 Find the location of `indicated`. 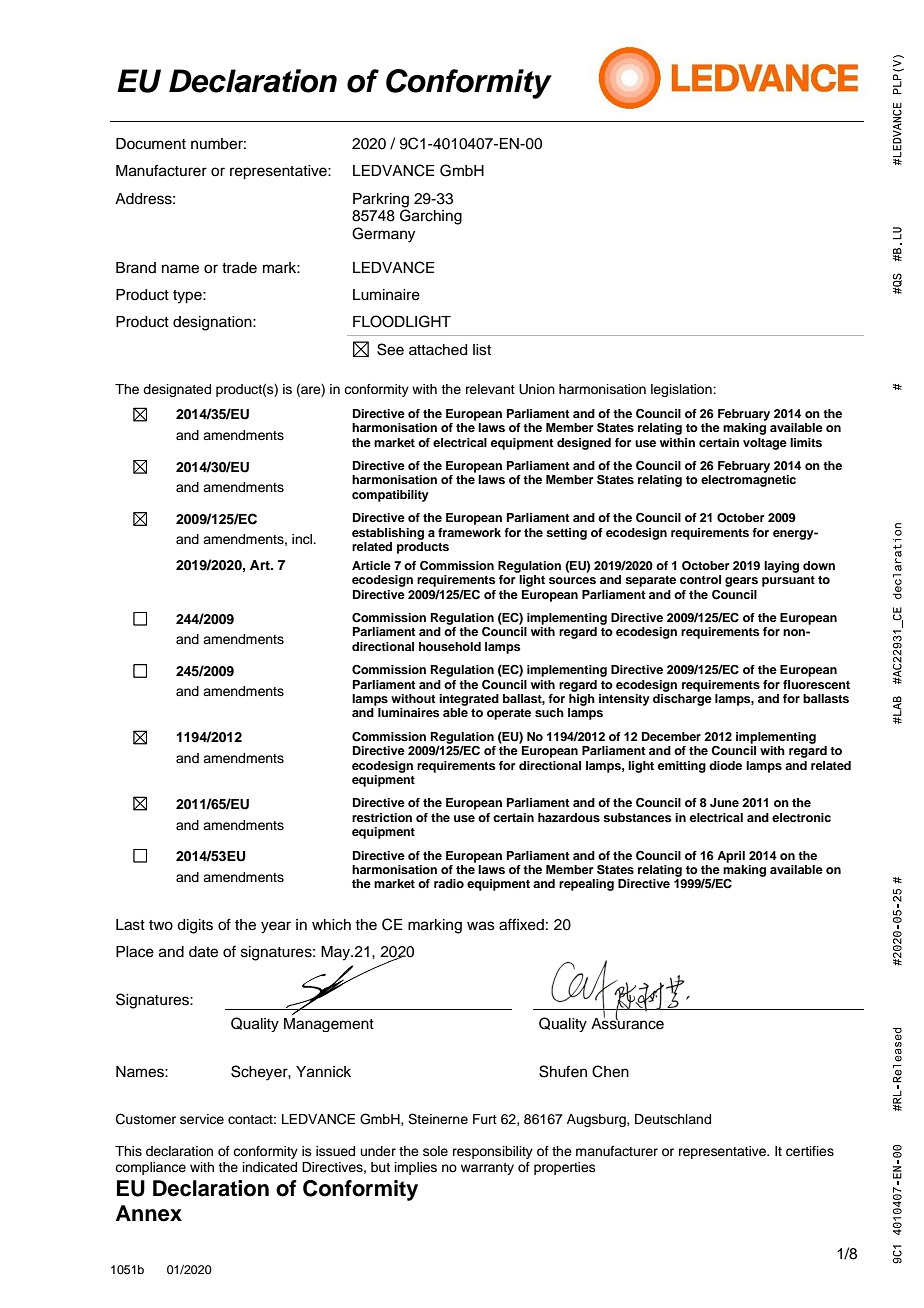

indicated is located at coordinates (270, 1167).
